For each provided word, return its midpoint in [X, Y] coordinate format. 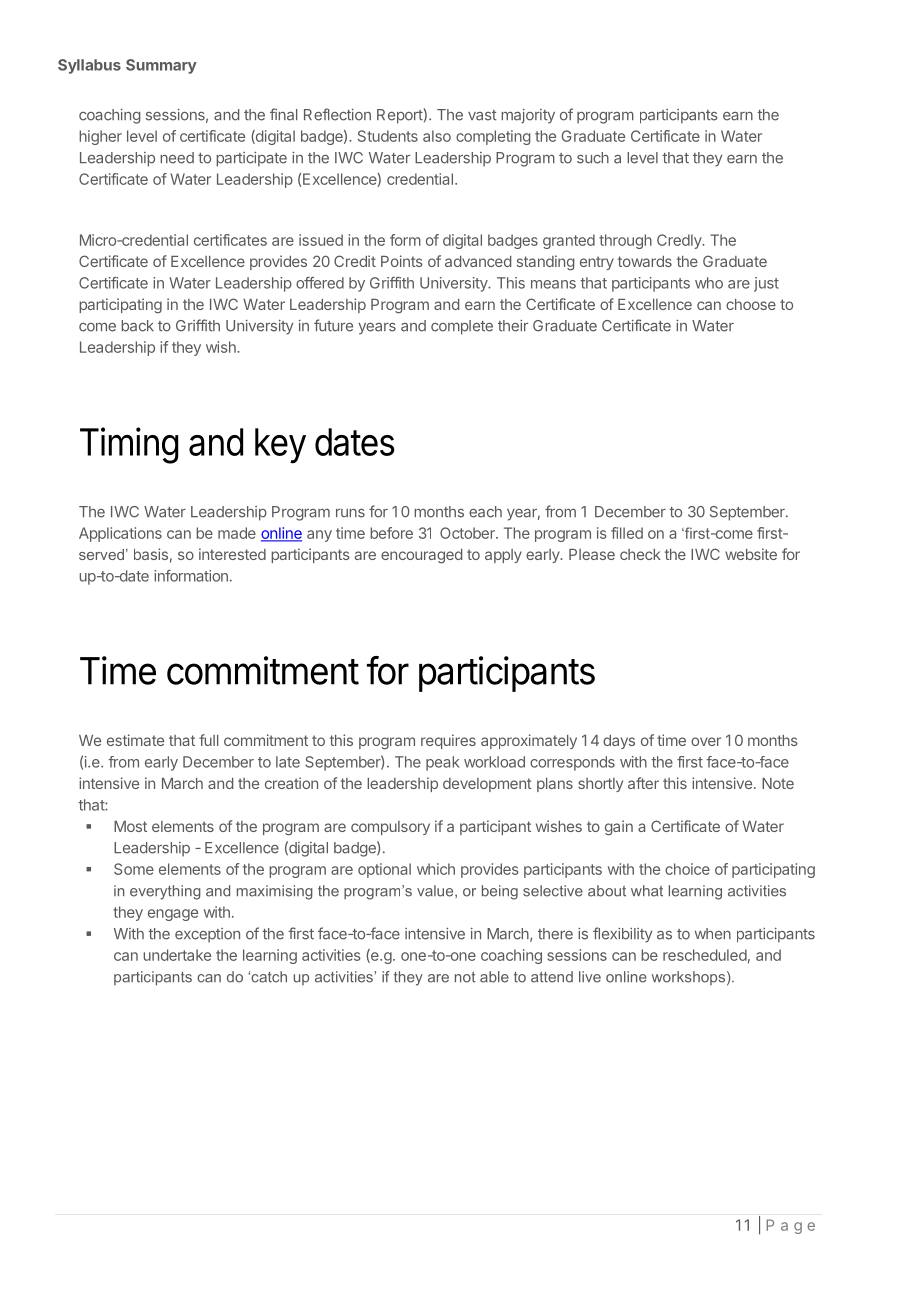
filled [627, 533]
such [593, 158]
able [494, 977]
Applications [120, 534]
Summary [161, 66]
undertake [177, 955]
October [468, 533]
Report [400, 116]
